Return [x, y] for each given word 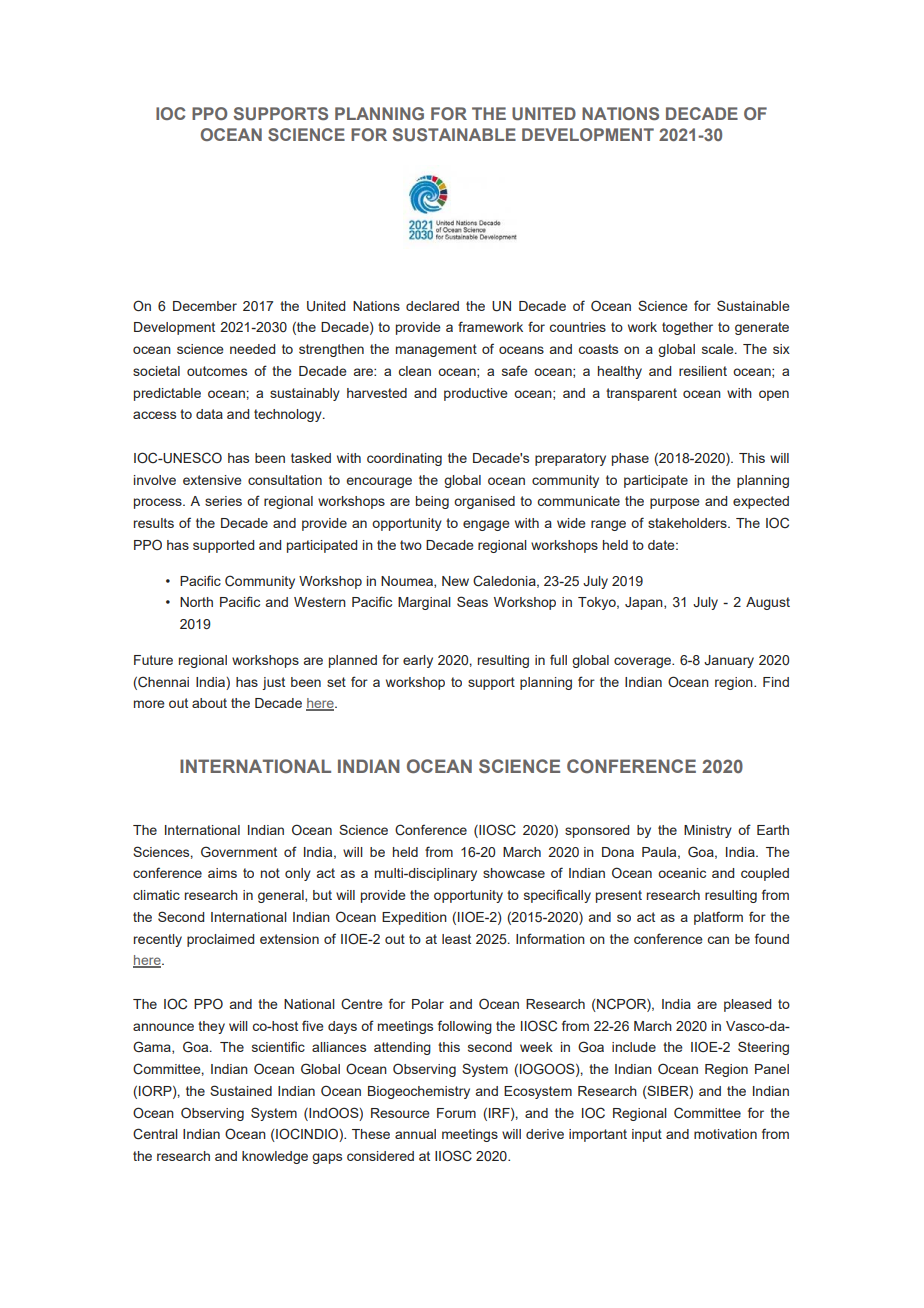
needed [252, 349]
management [436, 350]
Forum [456, 1113]
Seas [472, 601]
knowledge [275, 1157]
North [196, 602]
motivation [725, 1134]
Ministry [708, 831]
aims [222, 873]
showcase [514, 873]
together [687, 328]
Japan [645, 603]
